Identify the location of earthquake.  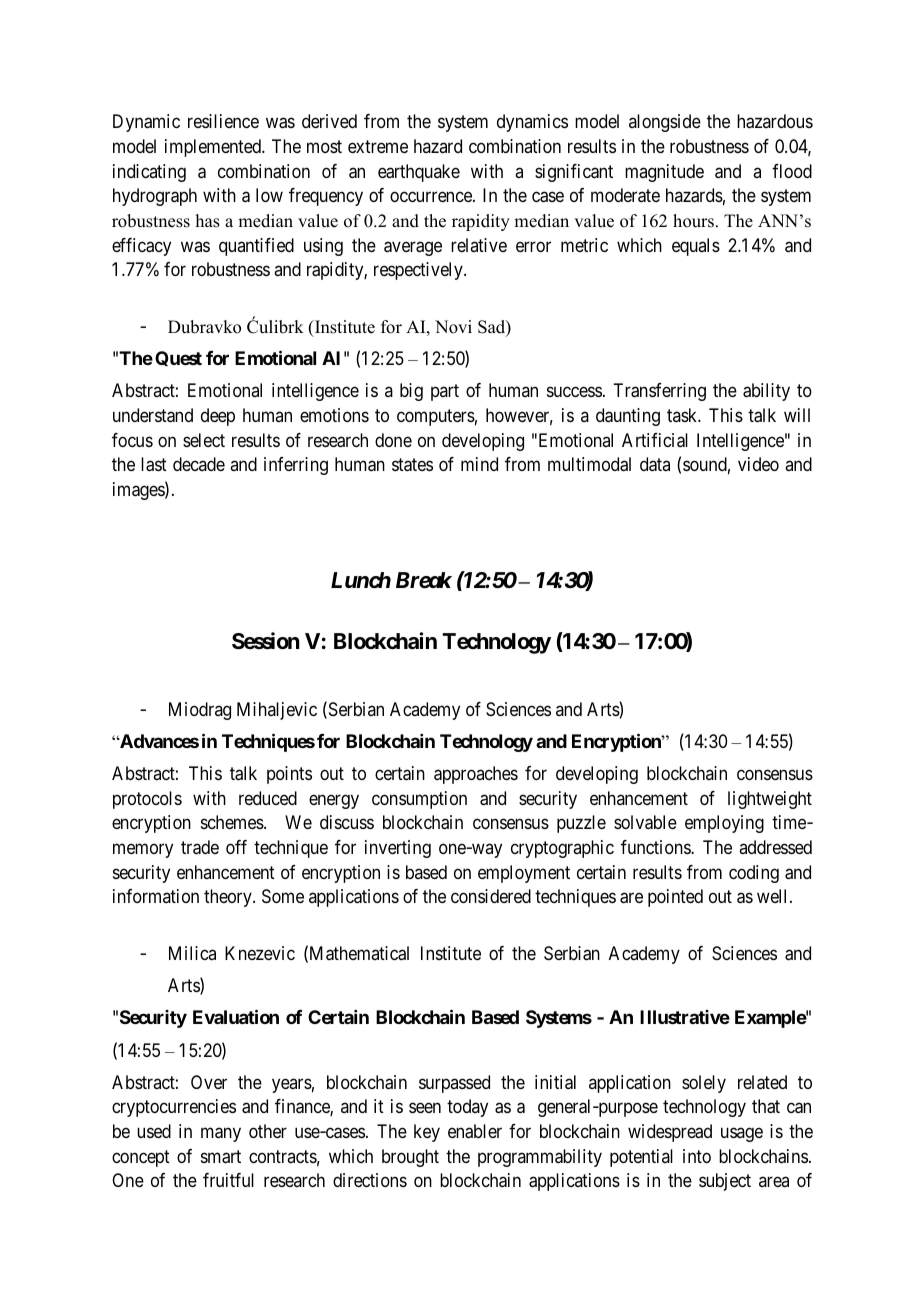
(419, 173).
